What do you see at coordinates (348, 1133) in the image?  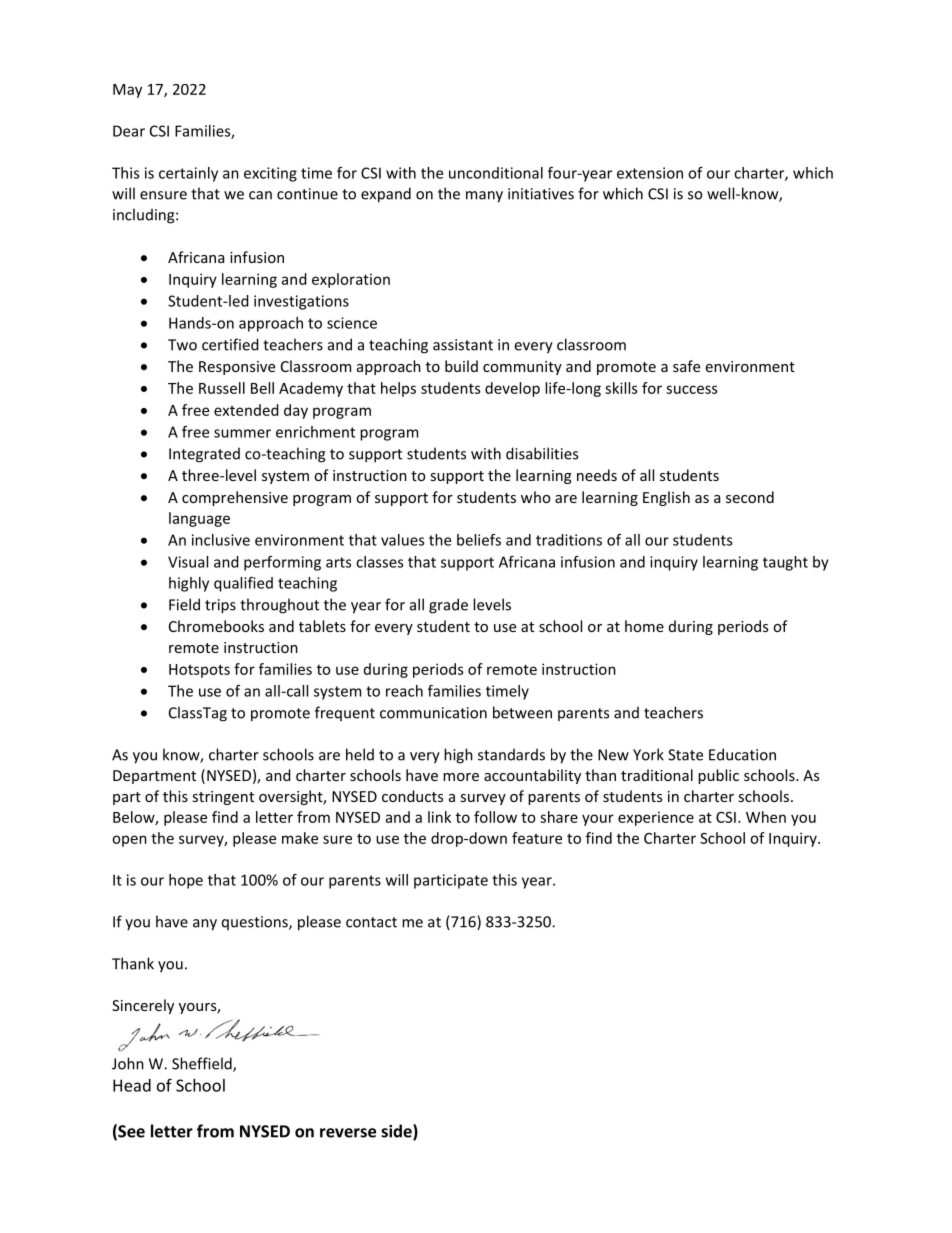 I see `reverse` at bounding box center [348, 1133].
